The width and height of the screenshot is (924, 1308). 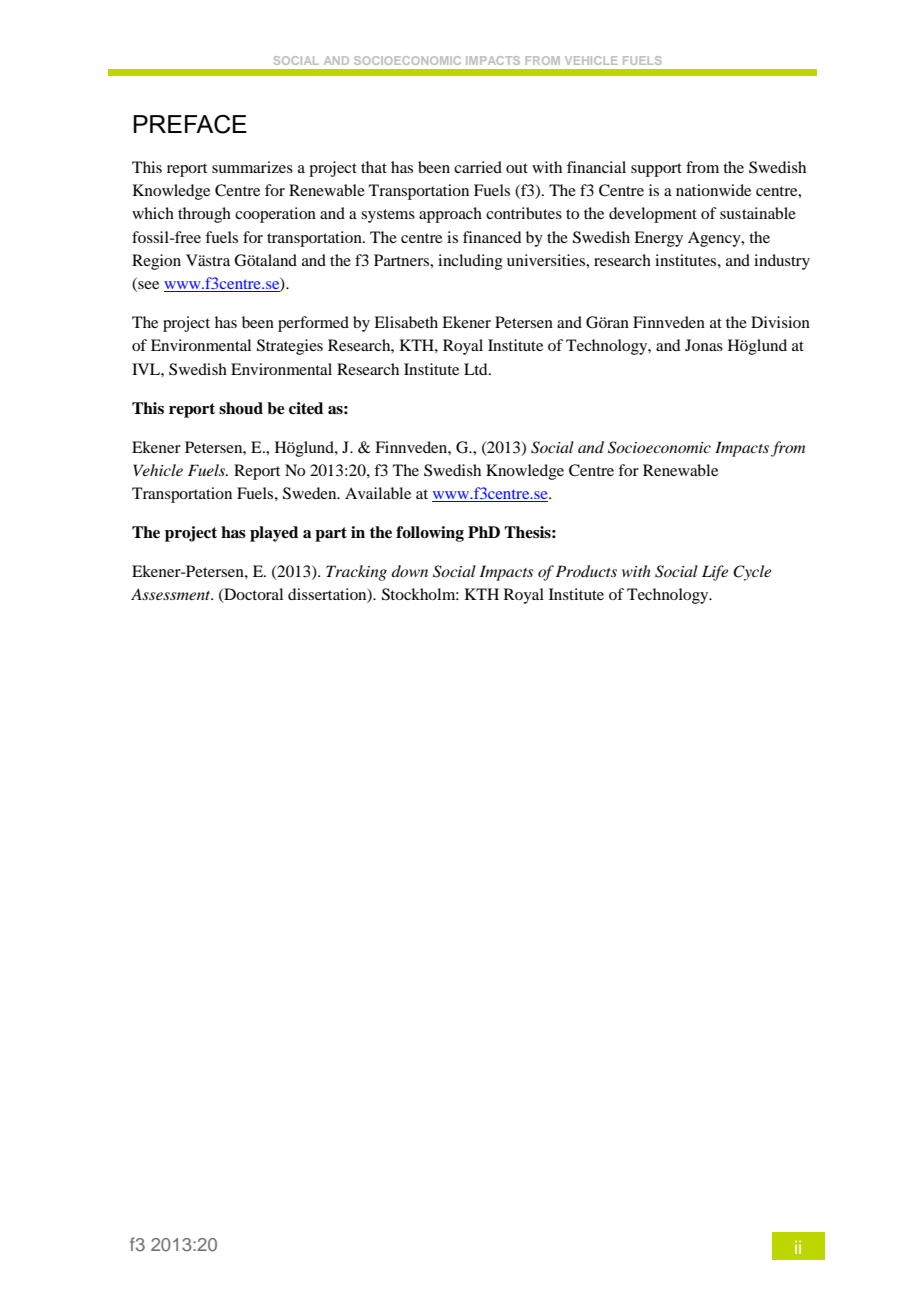 I want to click on Life, so click(x=715, y=573).
